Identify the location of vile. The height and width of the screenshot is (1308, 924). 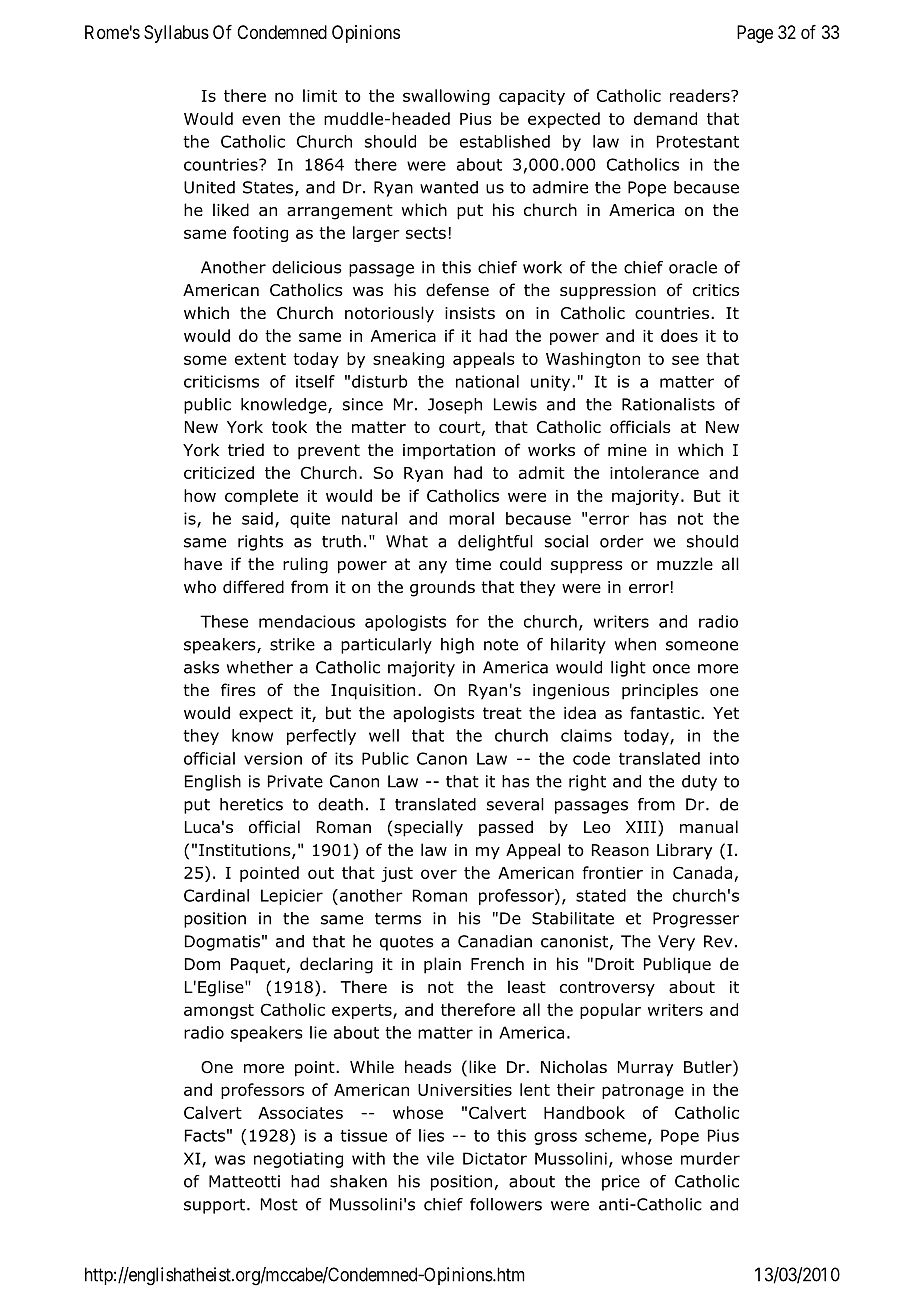
(440, 1158).
